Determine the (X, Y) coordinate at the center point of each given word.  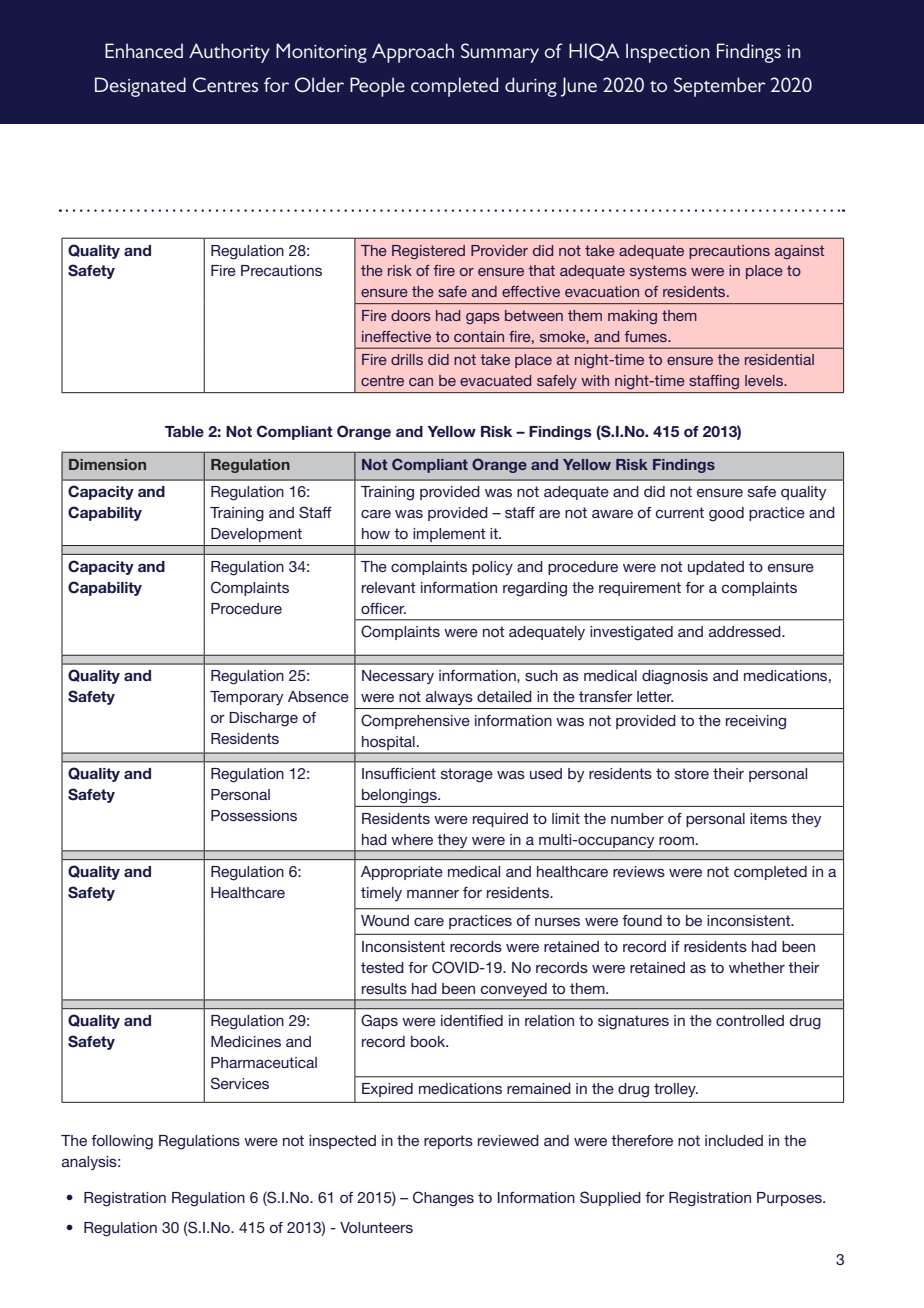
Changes (443, 1199)
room (676, 841)
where (412, 839)
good (726, 514)
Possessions (254, 815)
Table (184, 431)
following (122, 1142)
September (720, 87)
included (734, 1140)
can (421, 382)
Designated (140, 87)
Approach (413, 53)
